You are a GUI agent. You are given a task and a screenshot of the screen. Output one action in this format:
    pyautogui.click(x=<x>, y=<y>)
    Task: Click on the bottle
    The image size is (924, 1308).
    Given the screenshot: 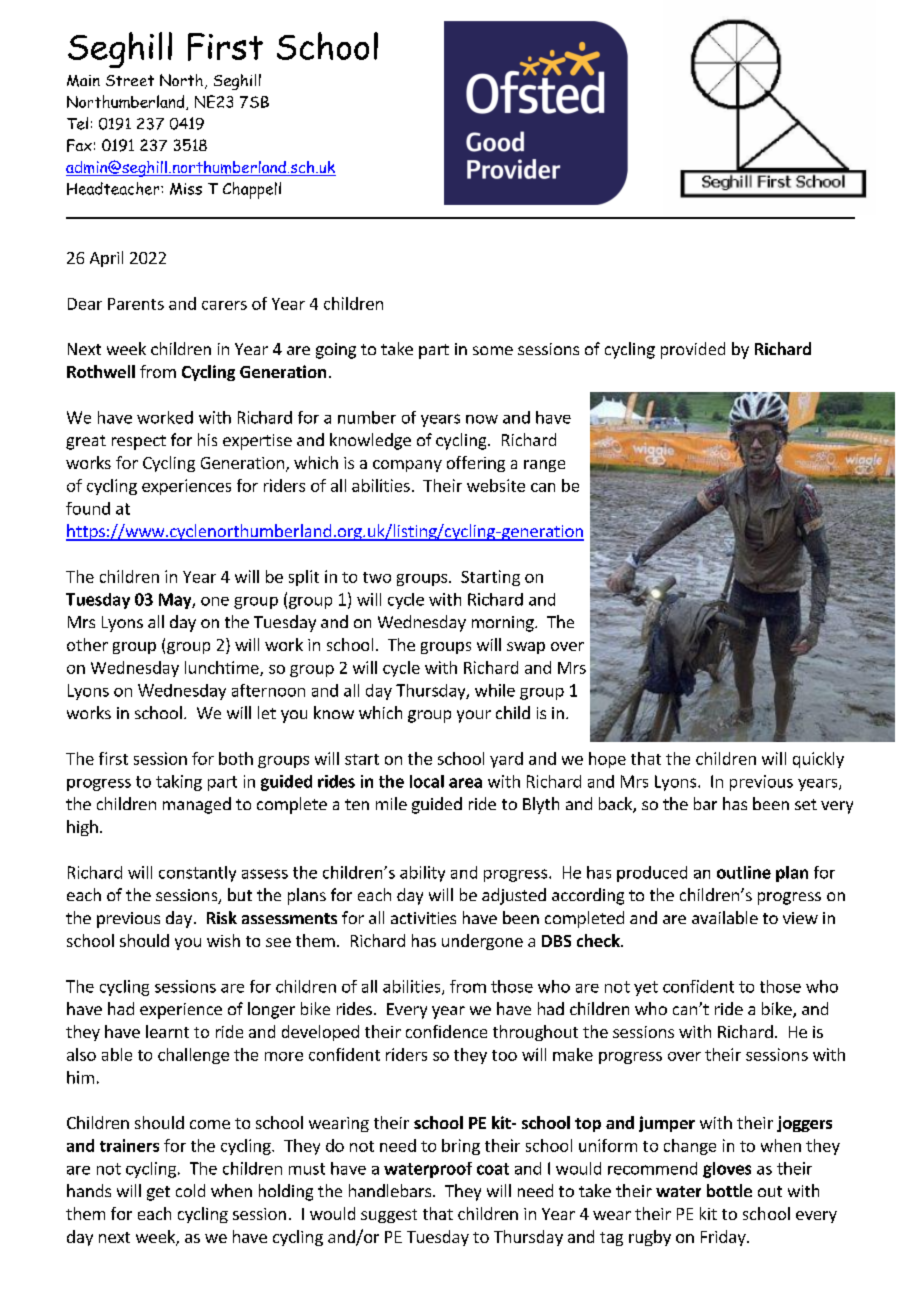 What is the action you would take?
    pyautogui.click(x=729, y=1190)
